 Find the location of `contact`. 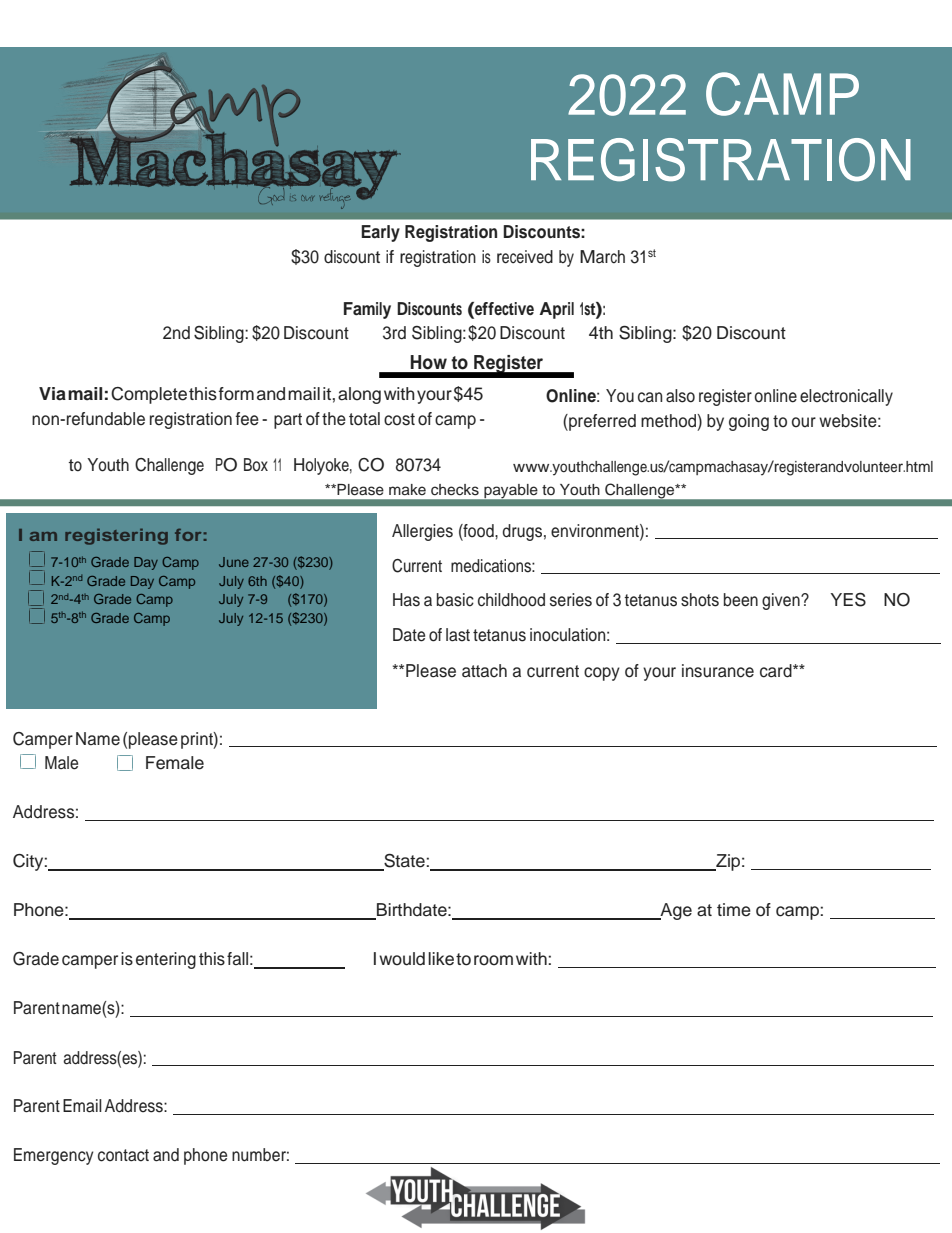

contact is located at coordinates (123, 1155).
